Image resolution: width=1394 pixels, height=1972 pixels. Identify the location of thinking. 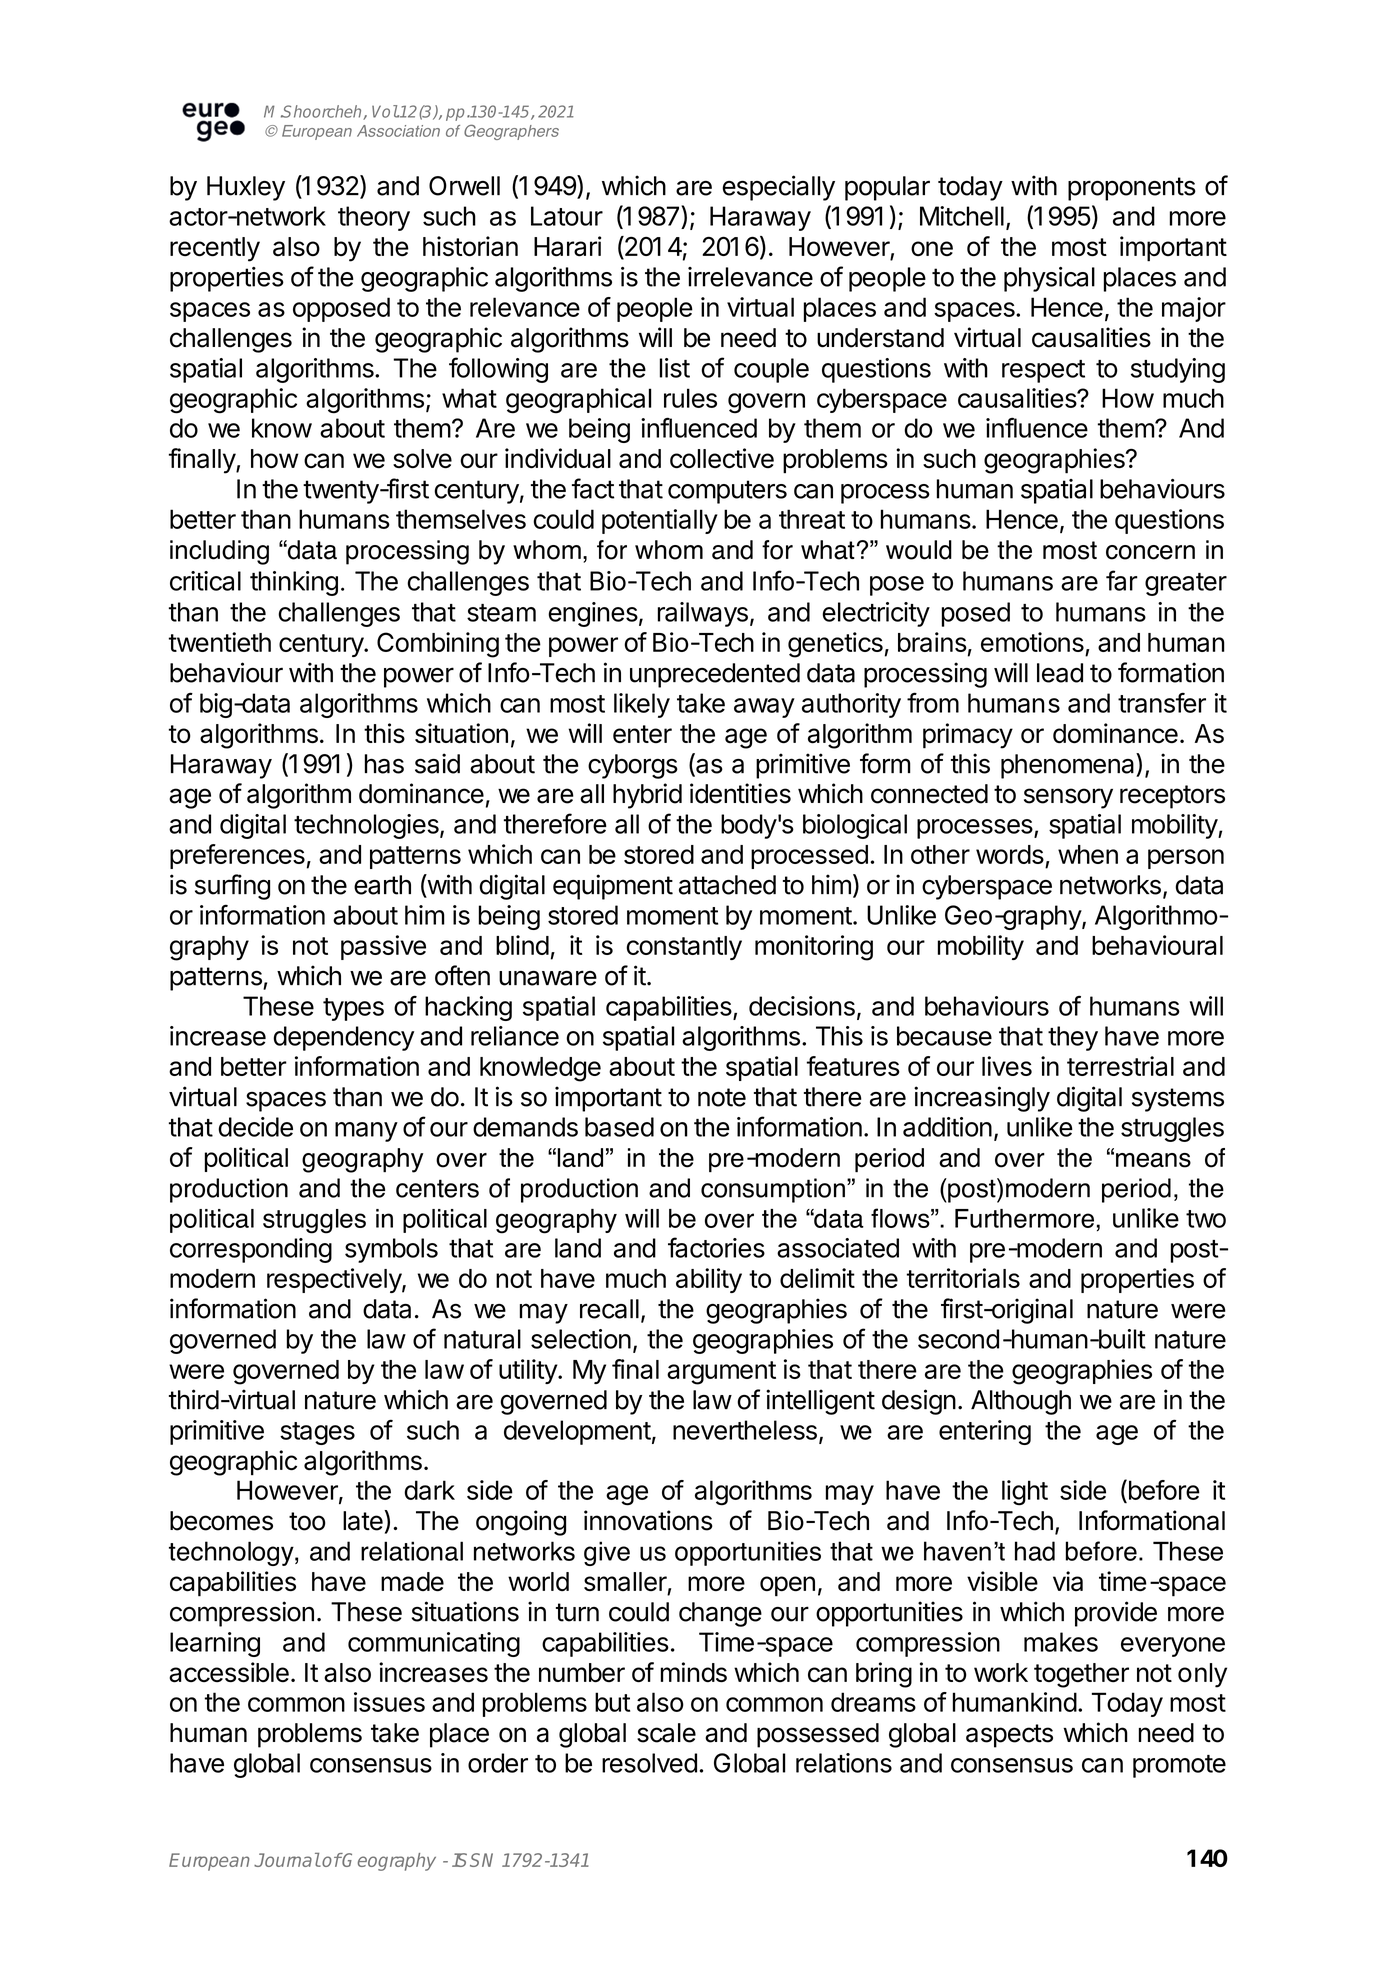
(294, 583).
